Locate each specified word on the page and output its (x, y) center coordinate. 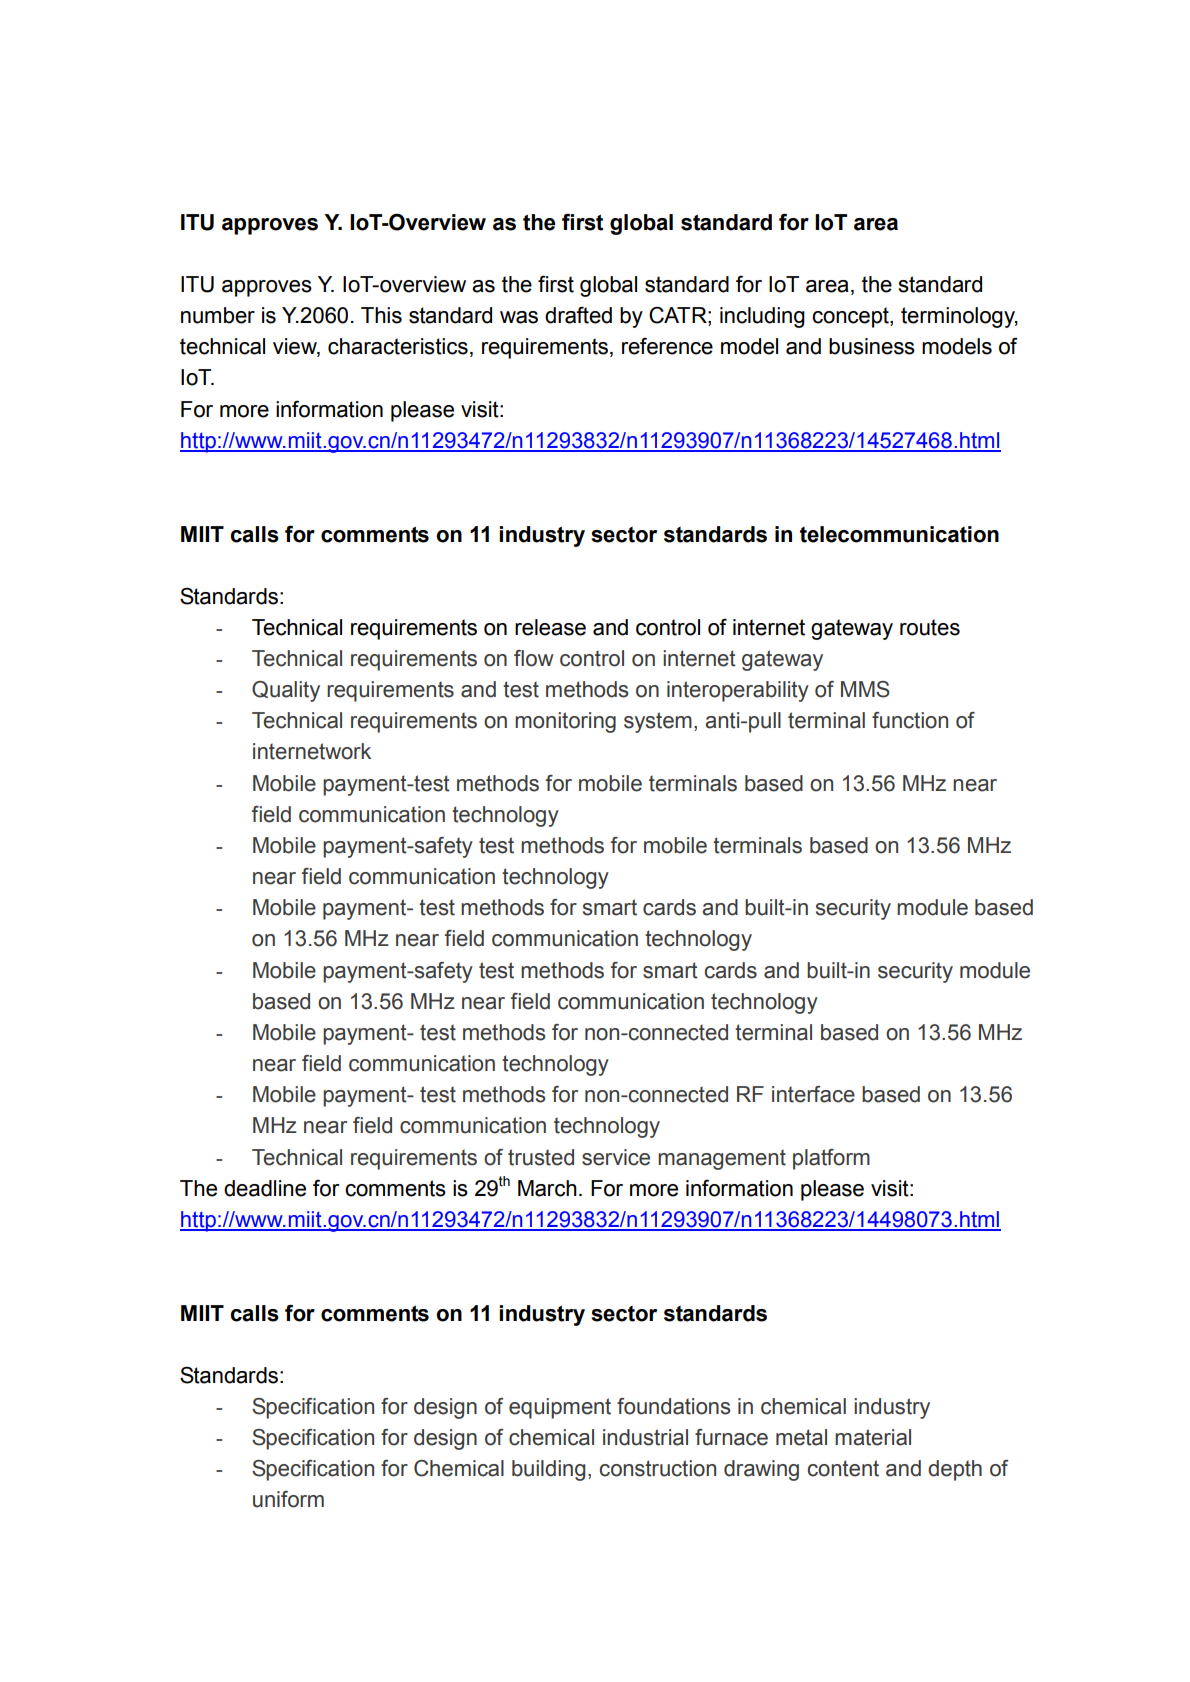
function (910, 720)
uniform (288, 1499)
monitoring (565, 722)
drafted (578, 315)
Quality (286, 691)
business (872, 346)
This (381, 315)
